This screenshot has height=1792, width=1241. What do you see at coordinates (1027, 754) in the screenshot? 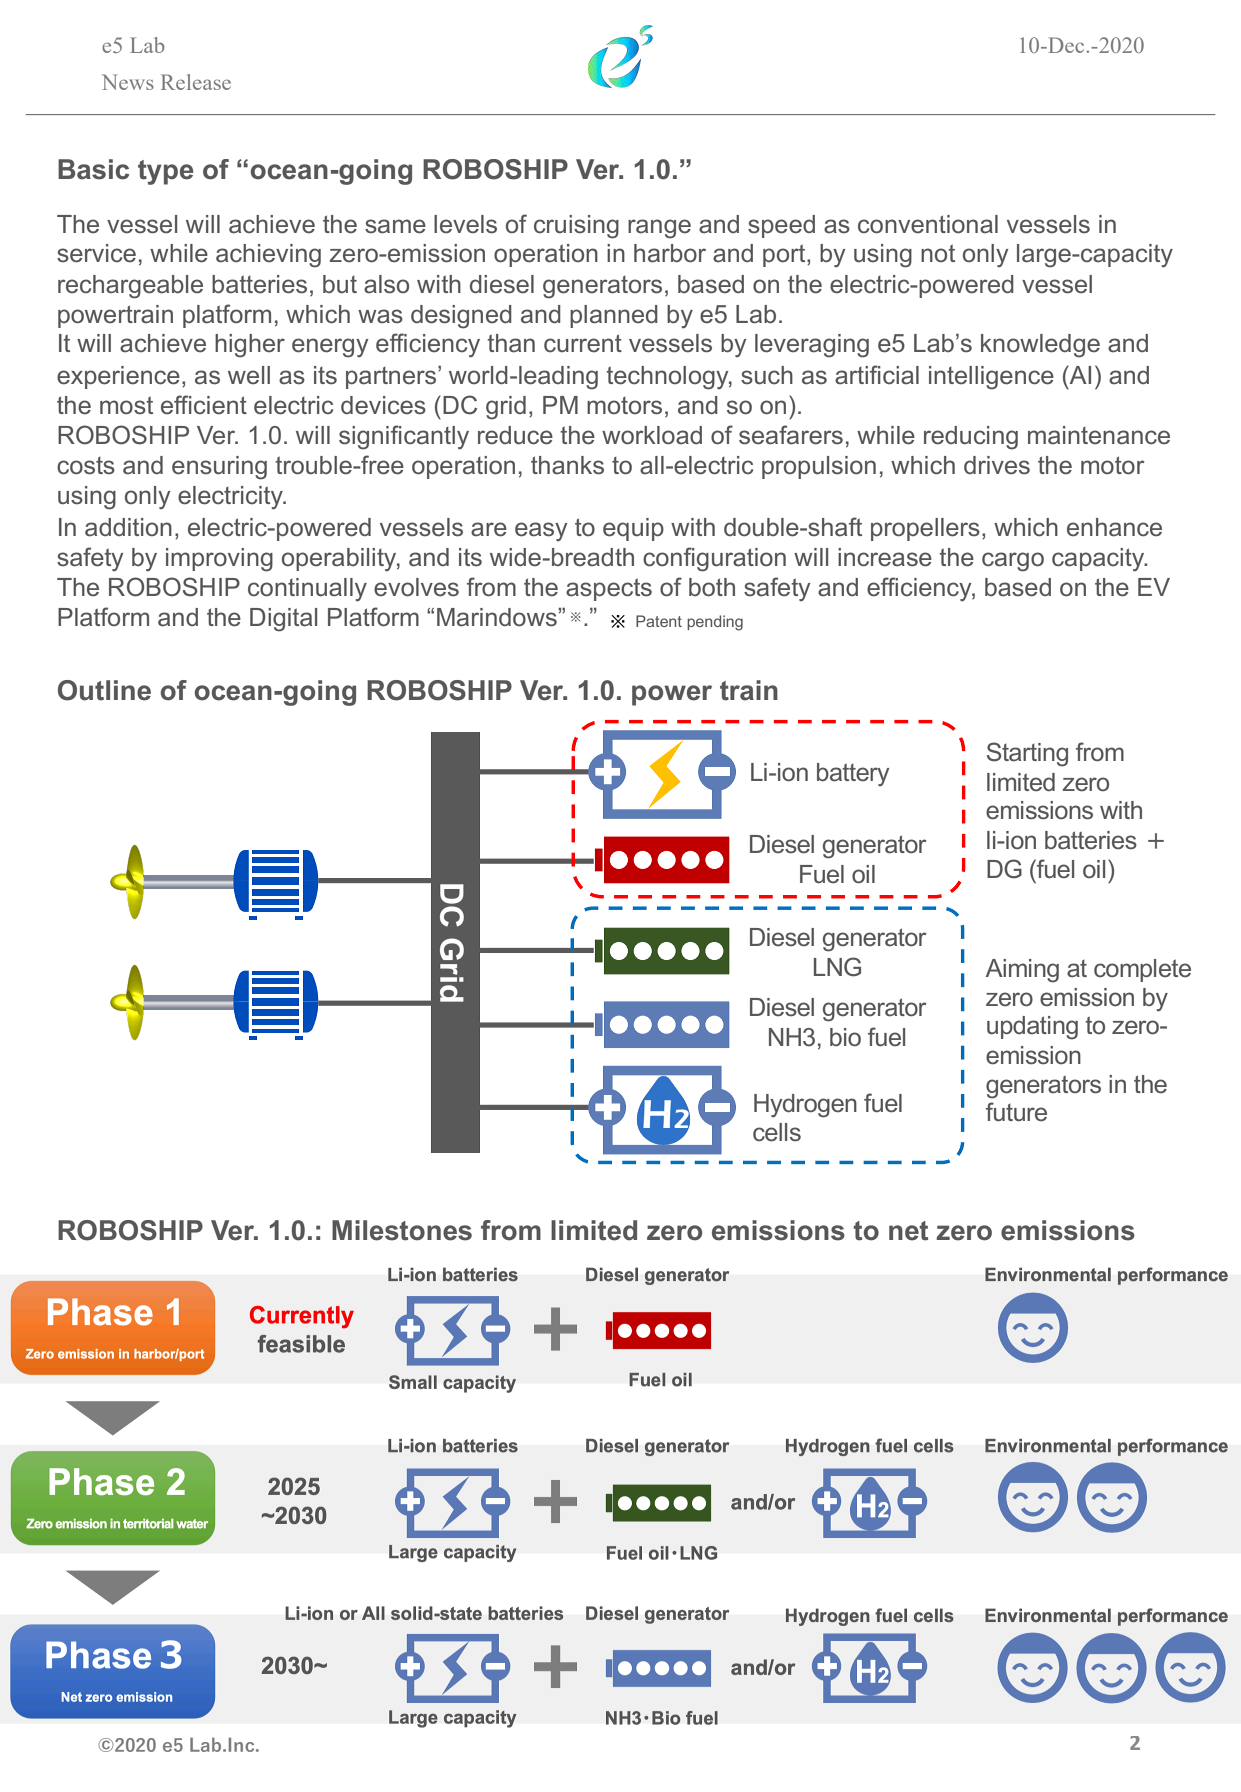
I see `Starting` at bounding box center [1027, 754].
